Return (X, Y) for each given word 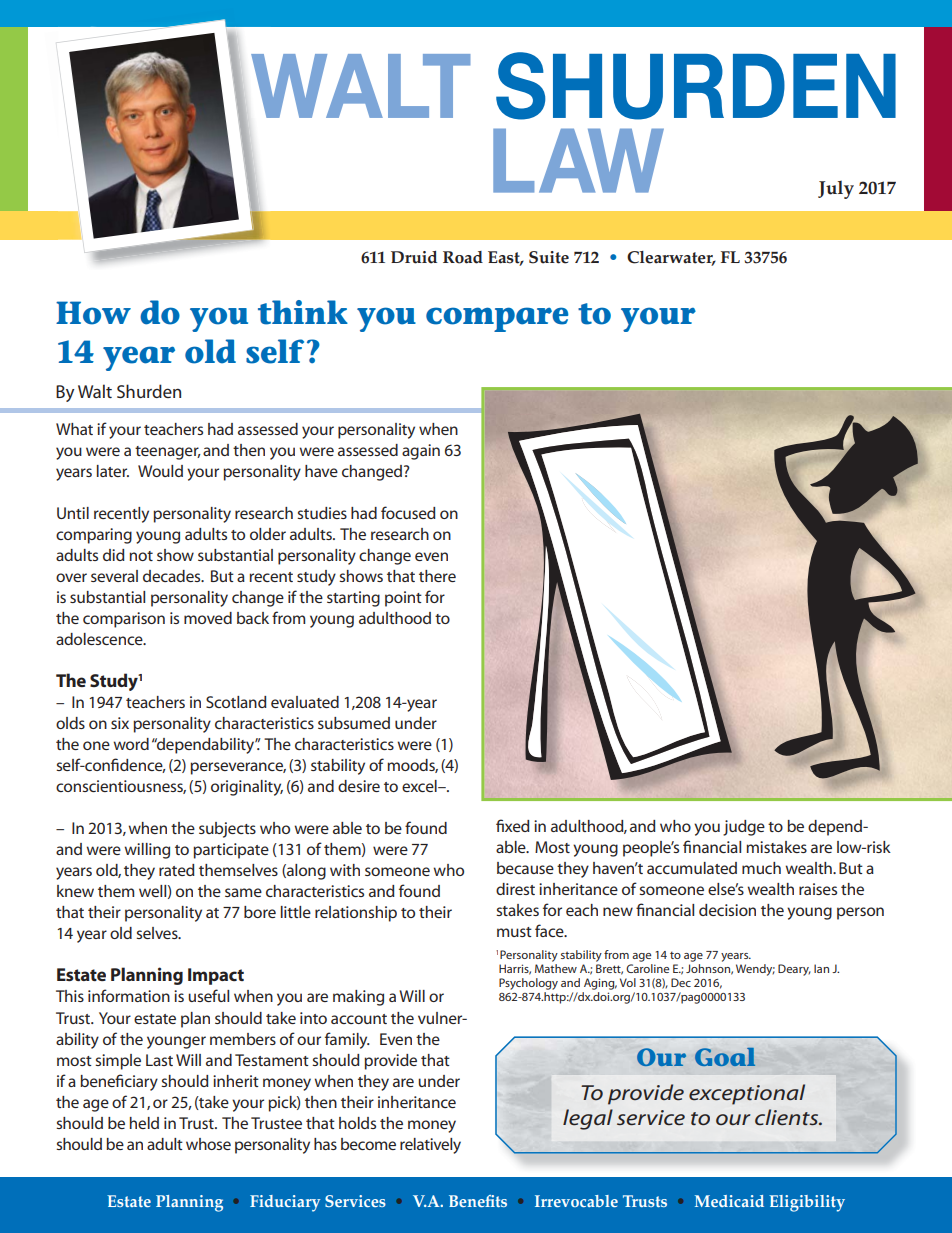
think (303, 312)
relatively (430, 1146)
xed (517, 826)
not (141, 556)
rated (177, 870)
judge (744, 828)
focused (408, 512)
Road (463, 257)
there (437, 576)
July (836, 189)
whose (208, 1144)
